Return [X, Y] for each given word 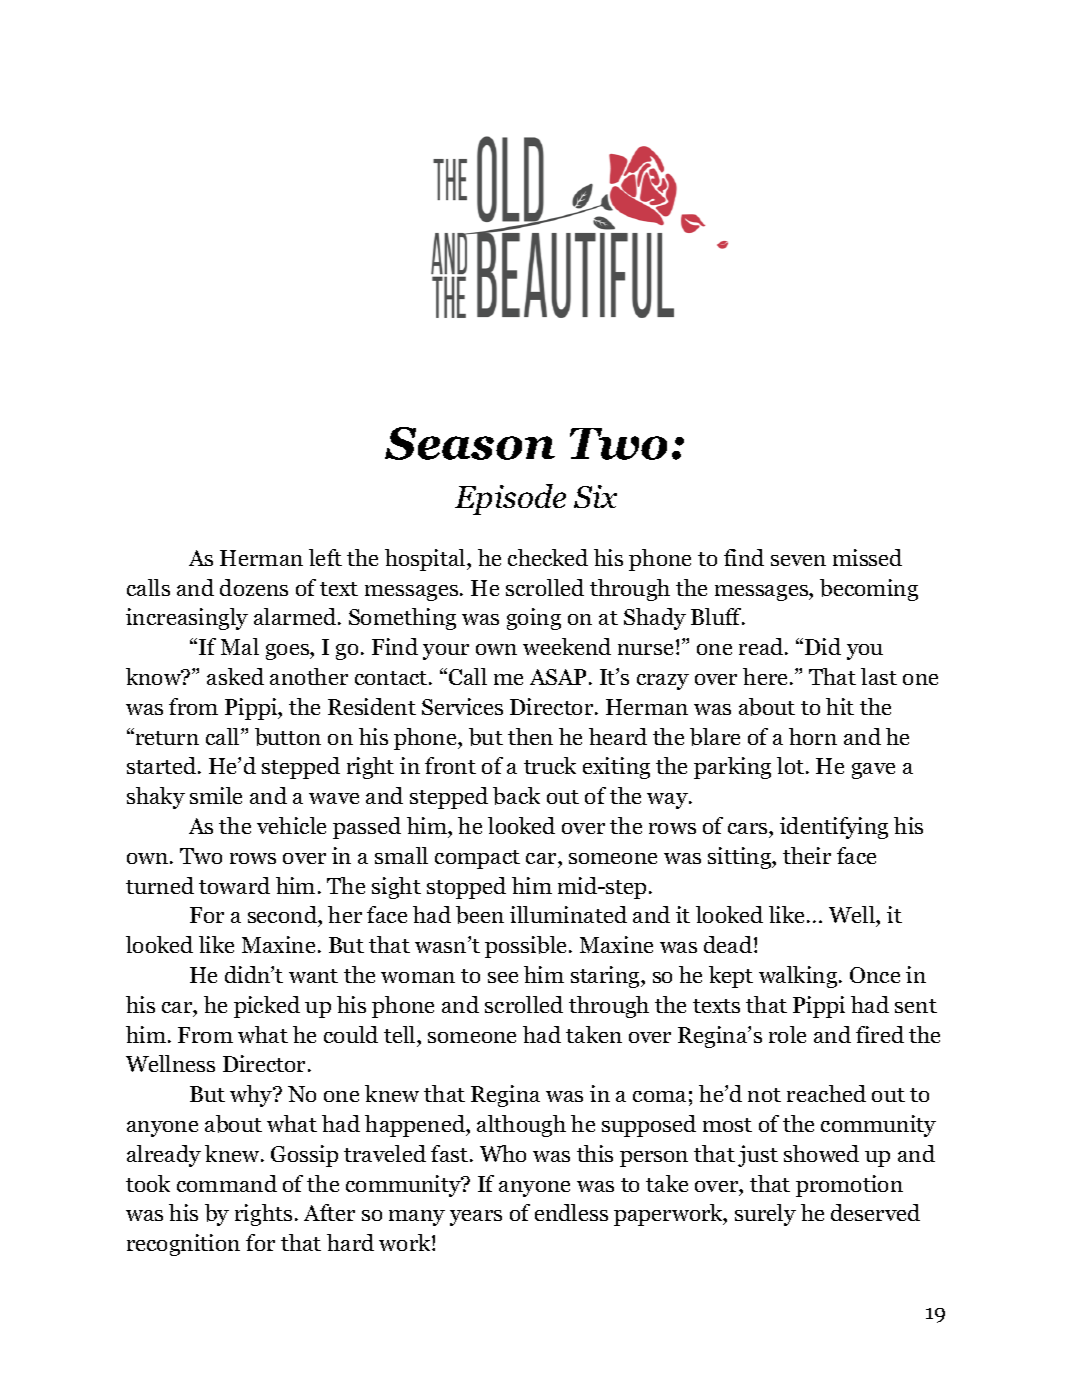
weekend [567, 646]
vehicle [291, 825]
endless [571, 1212]
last [879, 676]
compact [477, 859]
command [227, 1183]
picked [267, 1007]
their [807, 855]
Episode [510, 499]
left [325, 557]
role [787, 1034]
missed [867, 557]
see [503, 977]
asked [235, 676]
